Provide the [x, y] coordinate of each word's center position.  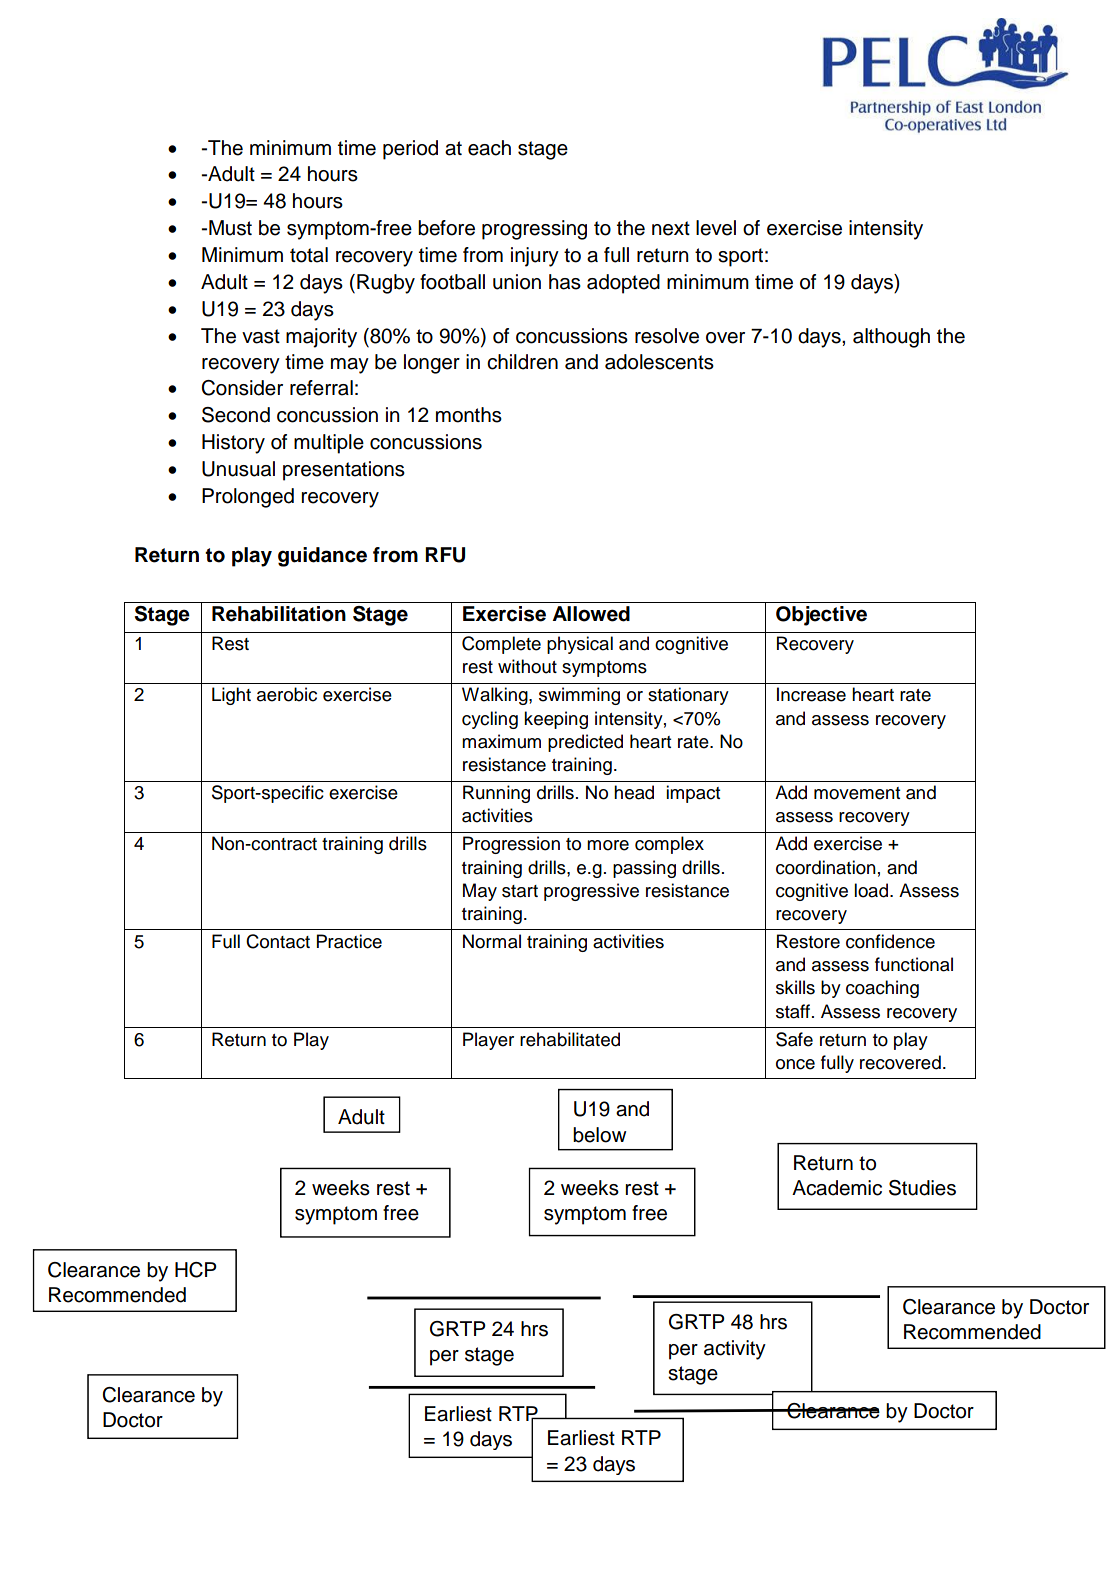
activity [735, 1350]
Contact [278, 941]
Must [230, 228]
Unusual [238, 469]
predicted [585, 743]
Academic [837, 1188]
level [716, 228]
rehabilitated [570, 1039]
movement [857, 793]
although [891, 338]
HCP [196, 1270]
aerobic [287, 694]
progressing [534, 230]
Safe [794, 1039]
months [469, 415]
